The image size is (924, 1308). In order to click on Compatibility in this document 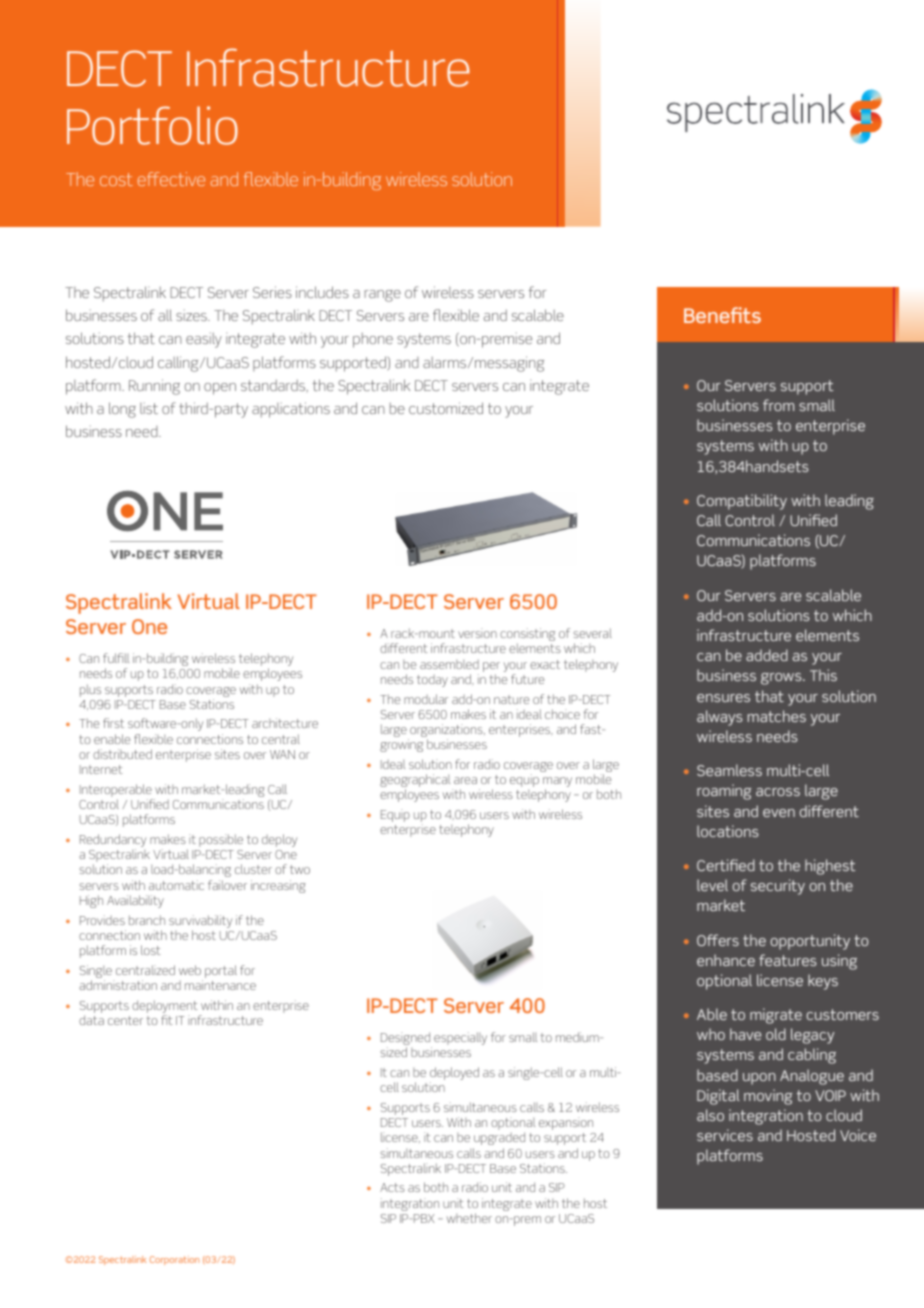, I will do `click(742, 502)`.
